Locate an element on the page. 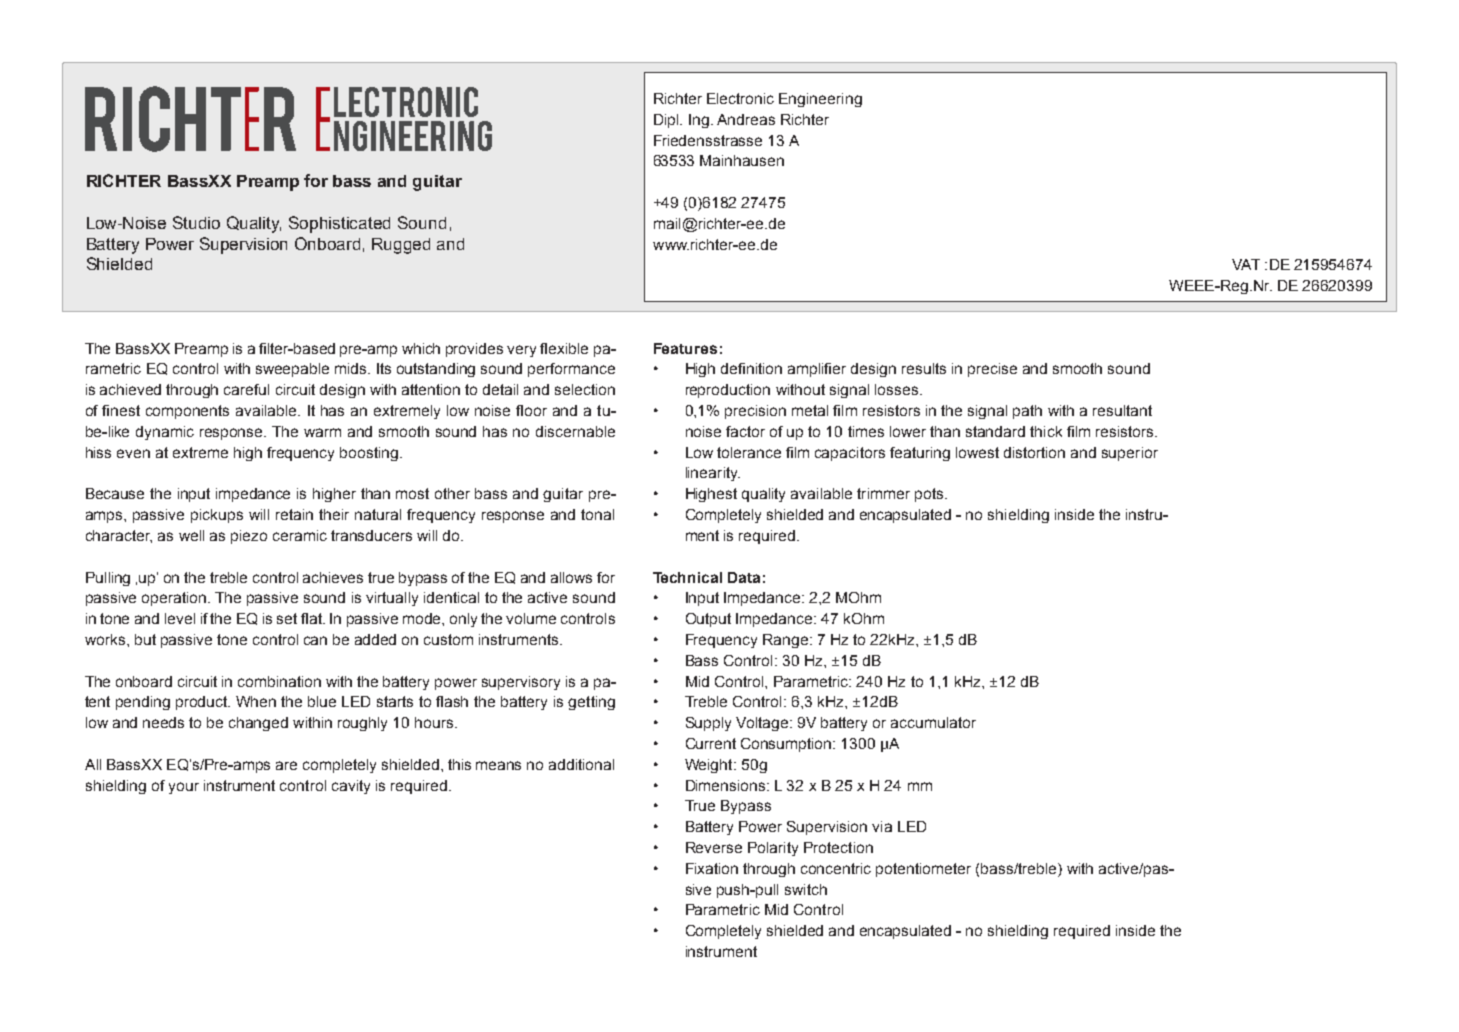 The height and width of the page is (1032, 1459). your is located at coordinates (184, 788).
